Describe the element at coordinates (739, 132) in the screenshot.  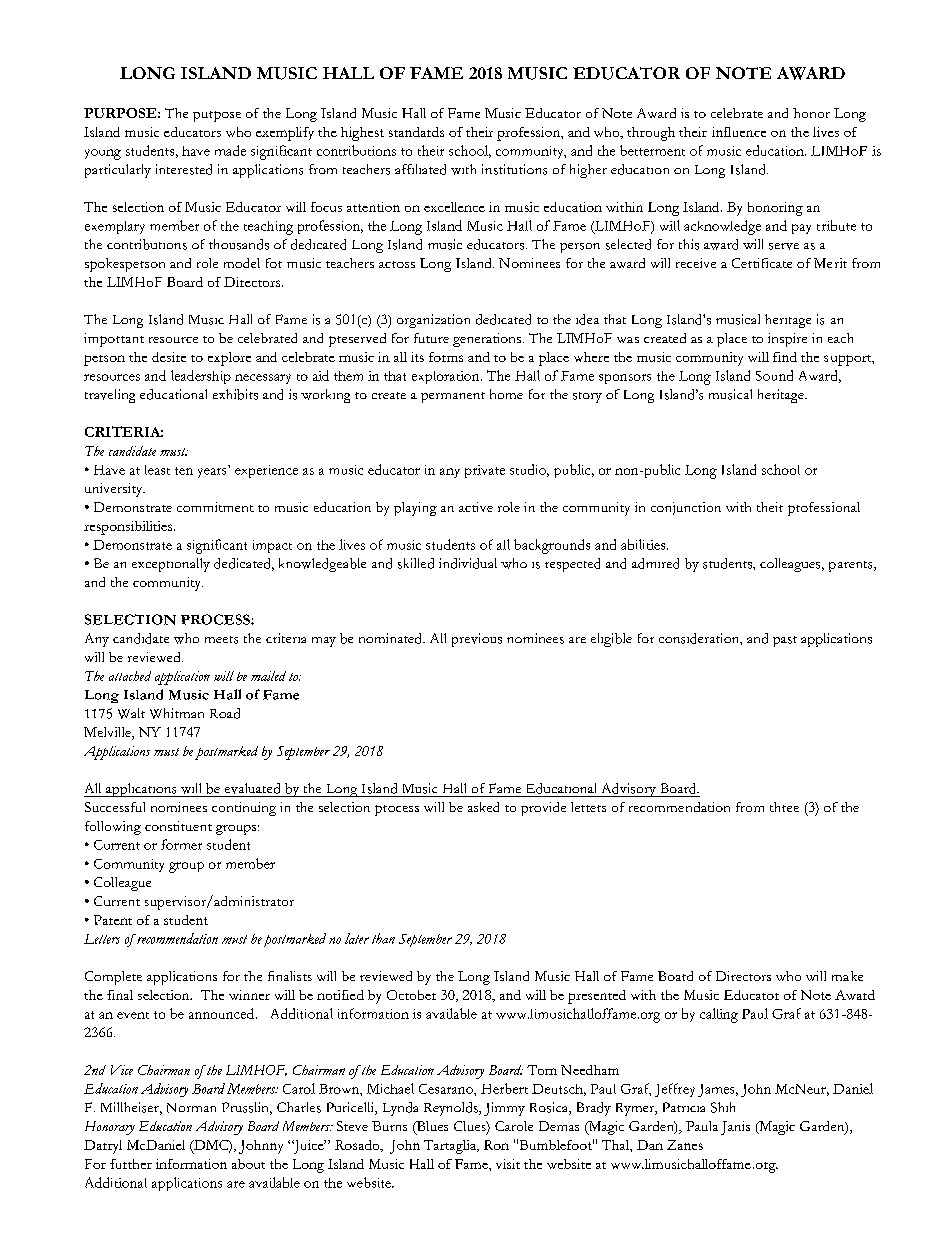
I see `influence` at that location.
